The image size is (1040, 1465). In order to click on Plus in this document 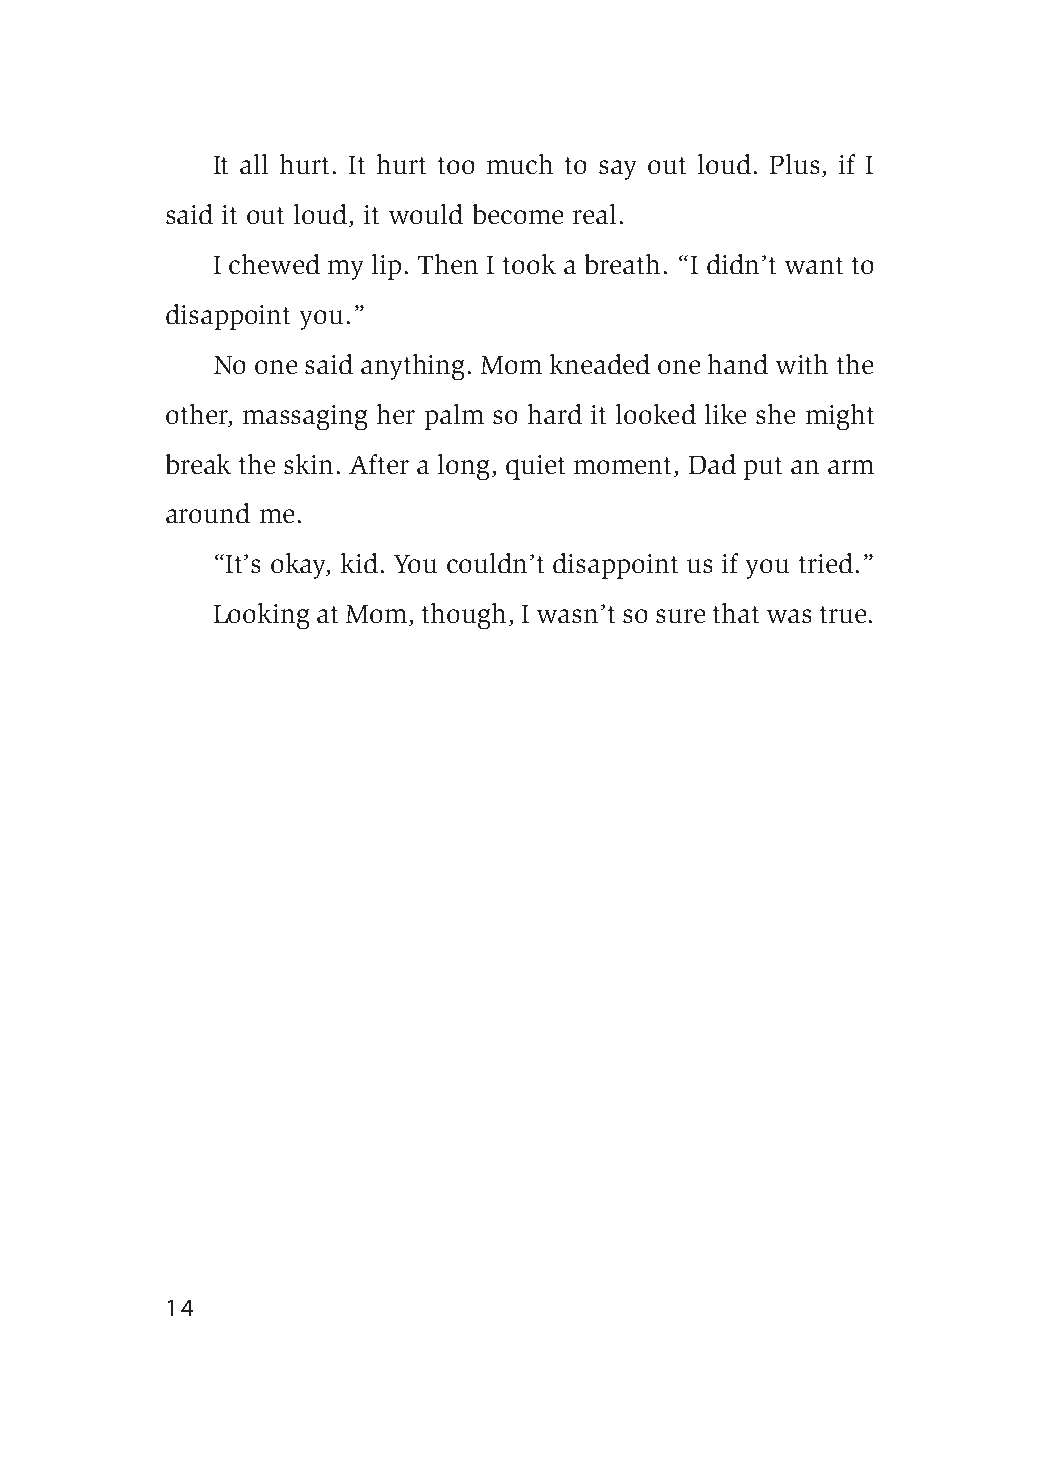, I will do `click(794, 164)`.
